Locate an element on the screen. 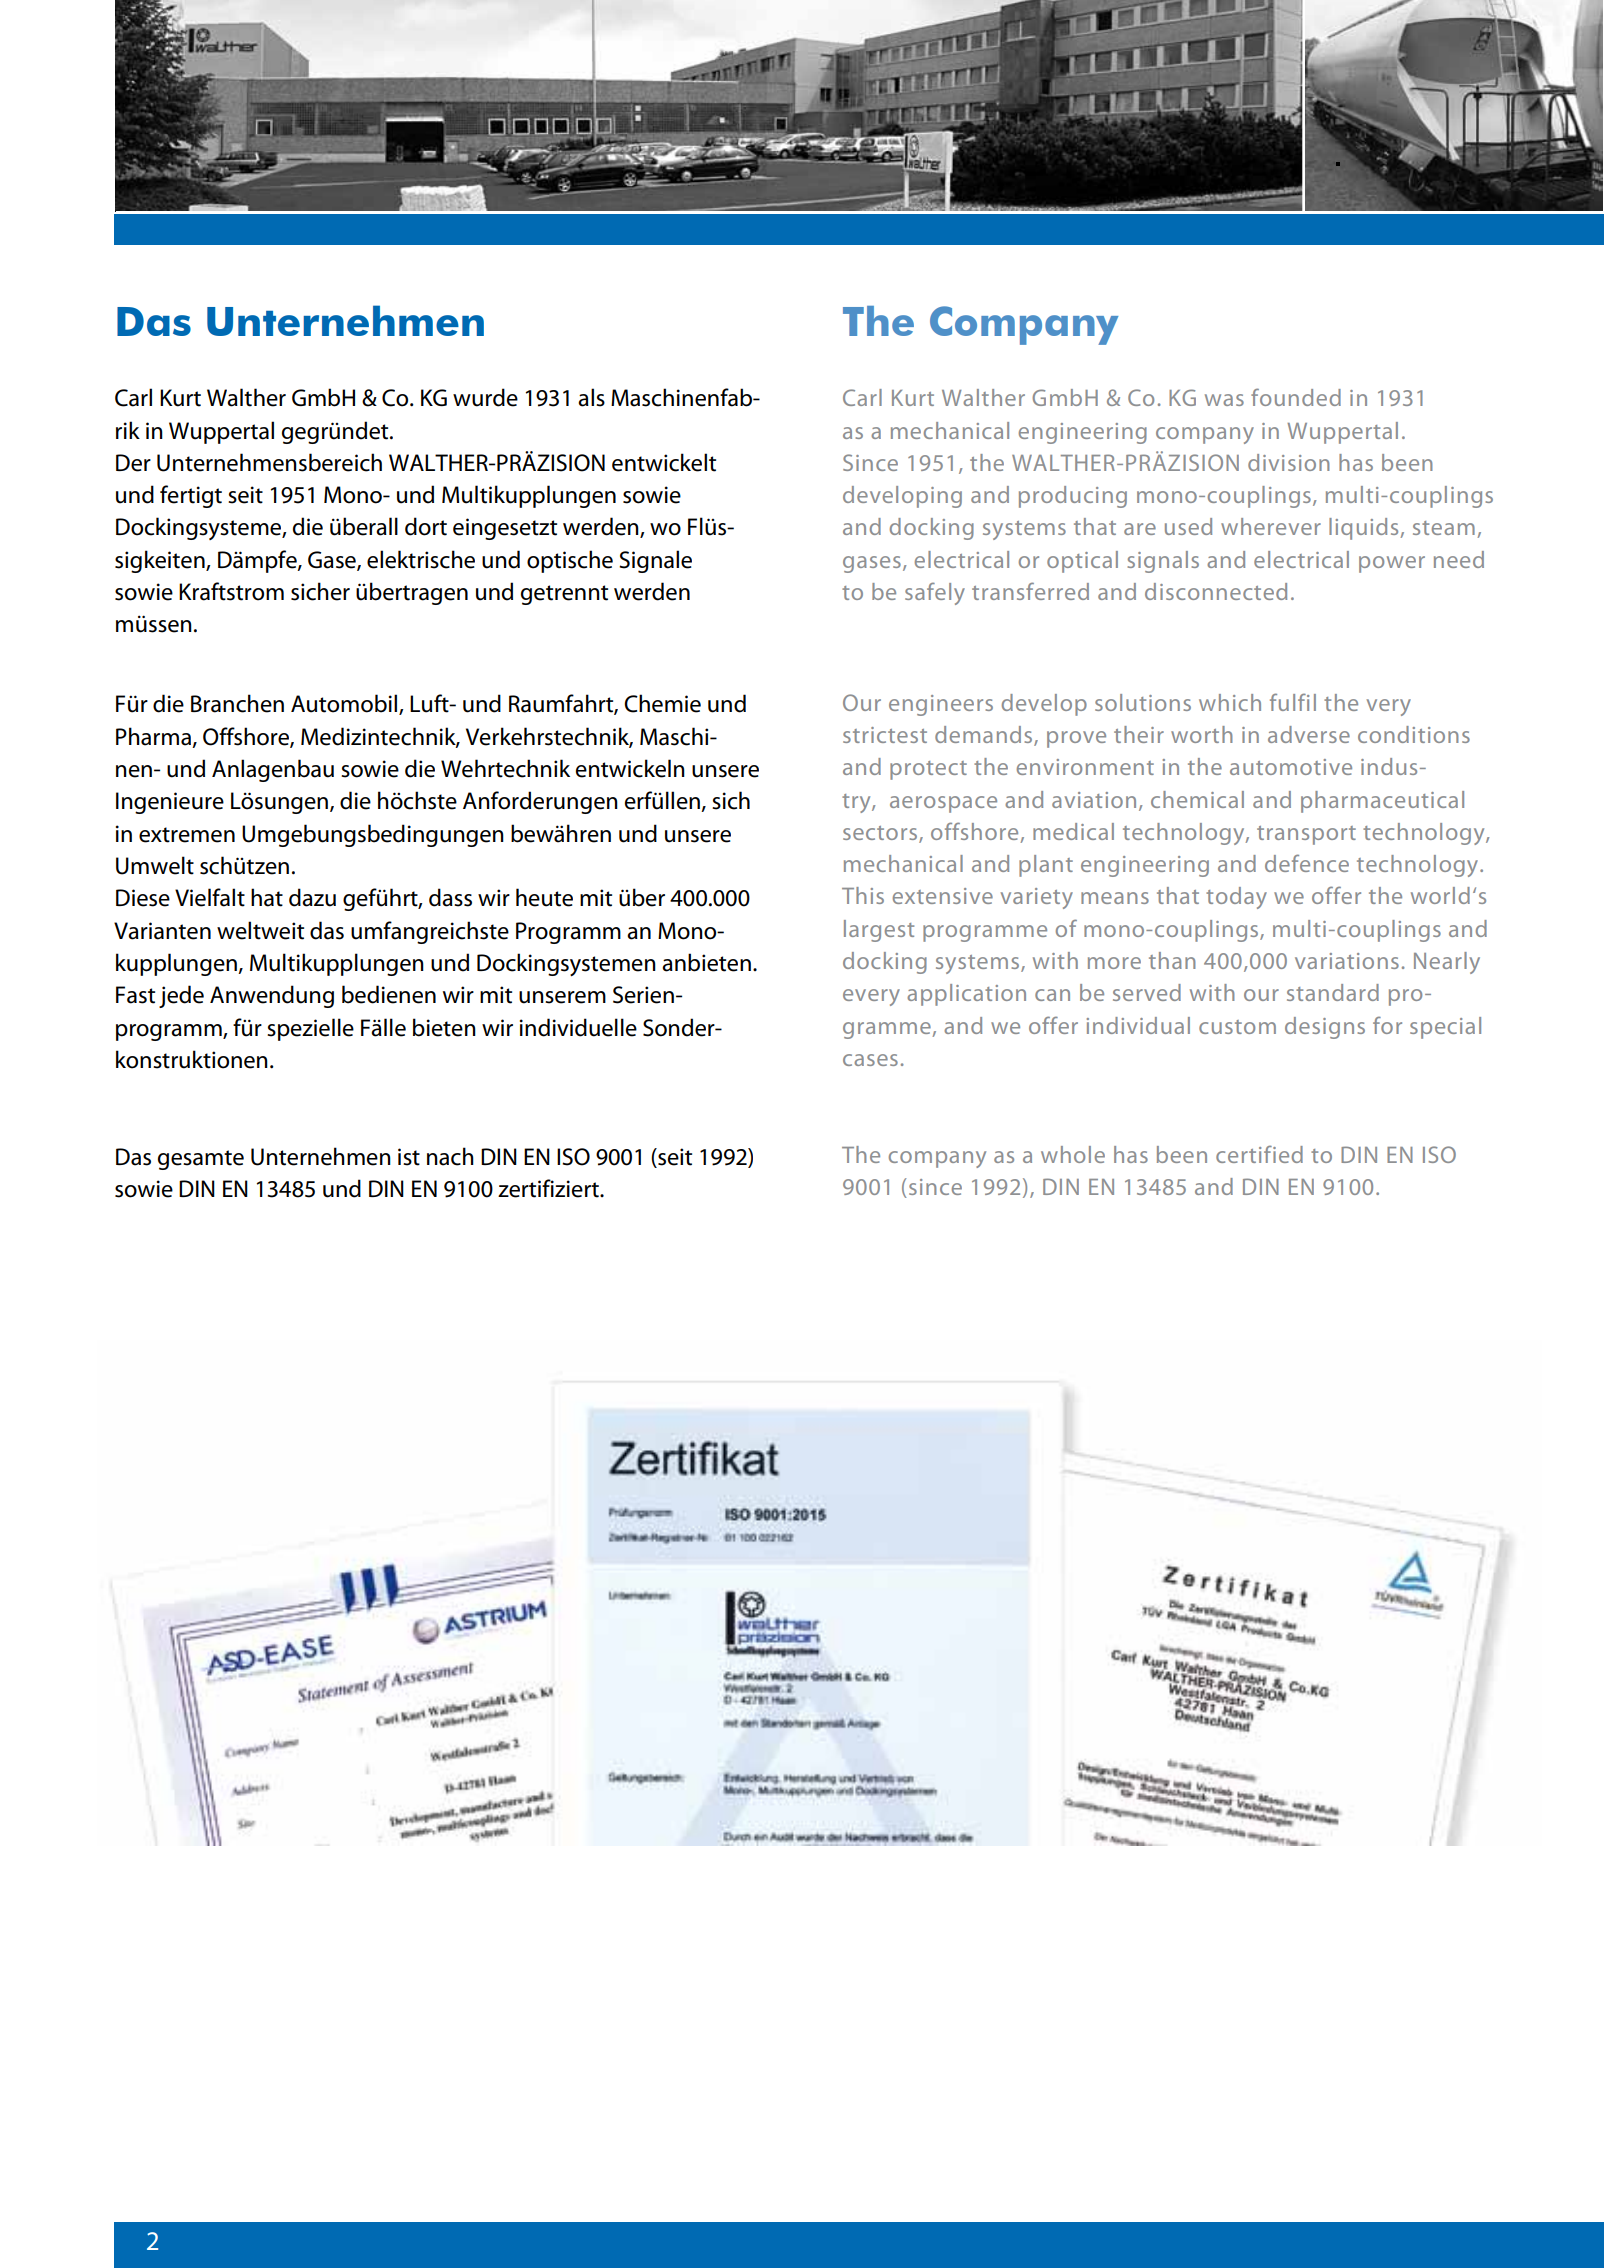 Image resolution: width=1604 pixels, height=2268 pixels. engineers is located at coordinates (941, 705).
